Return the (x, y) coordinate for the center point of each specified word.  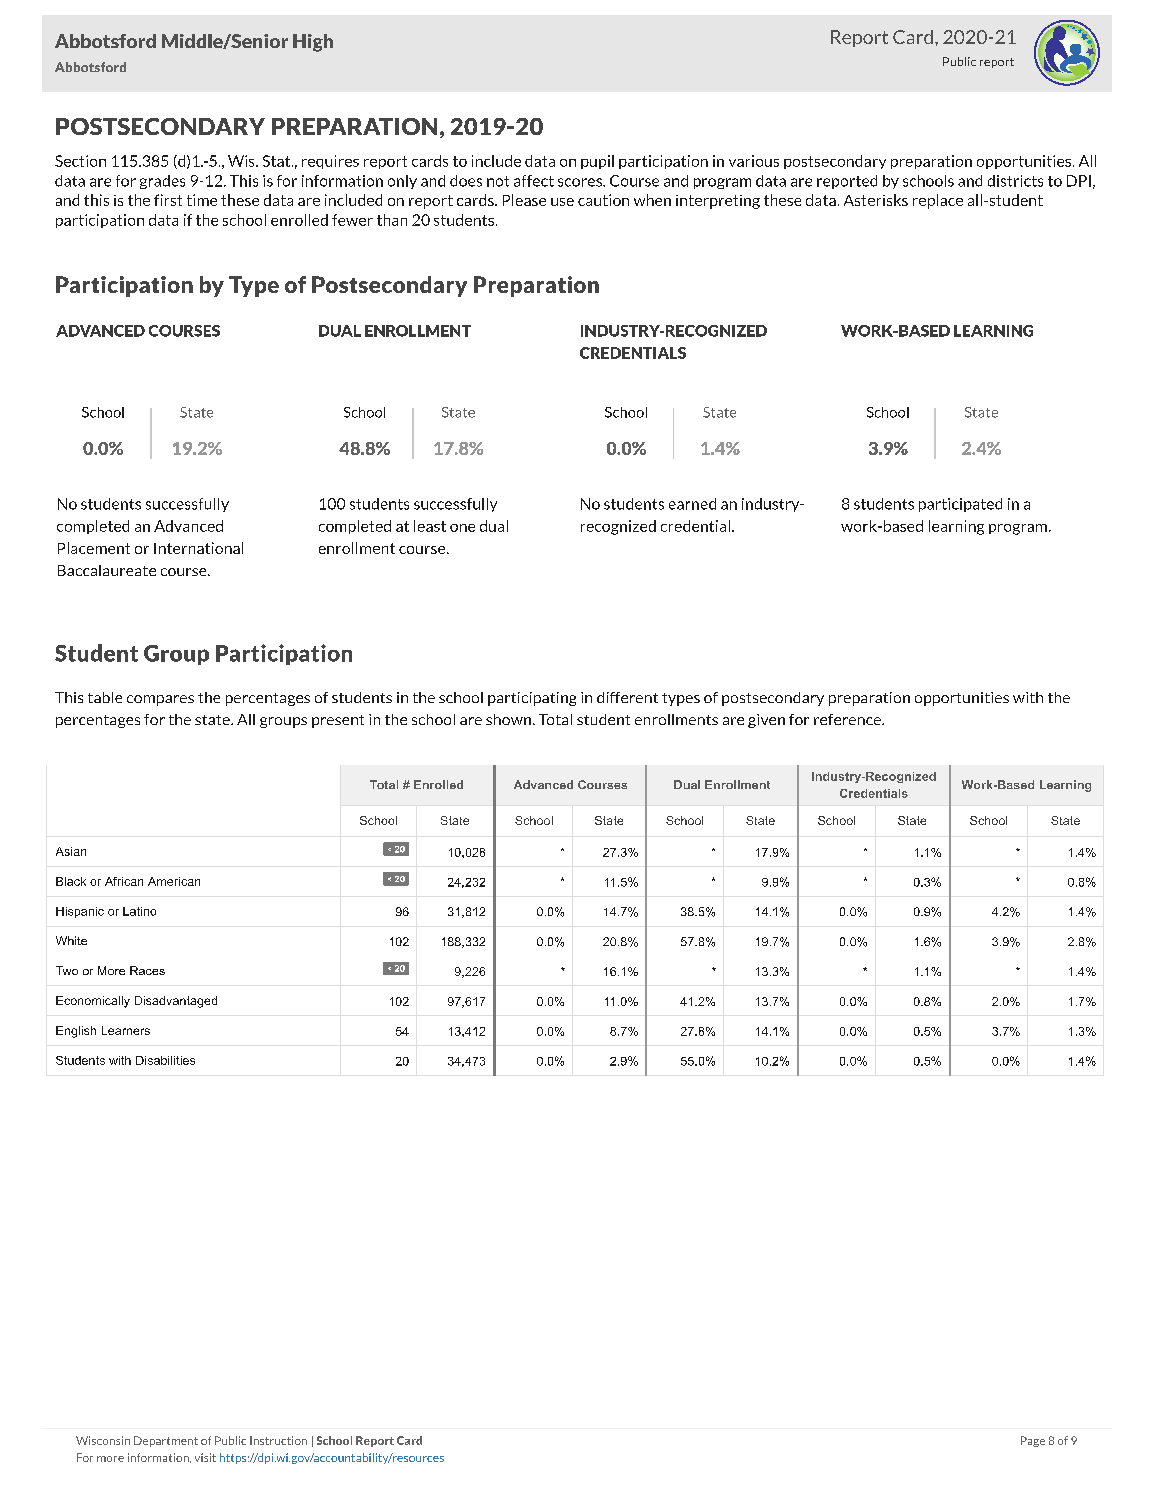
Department (166, 1441)
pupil (597, 162)
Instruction (278, 1440)
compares (160, 700)
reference (848, 719)
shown (508, 719)
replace (938, 201)
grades (162, 182)
